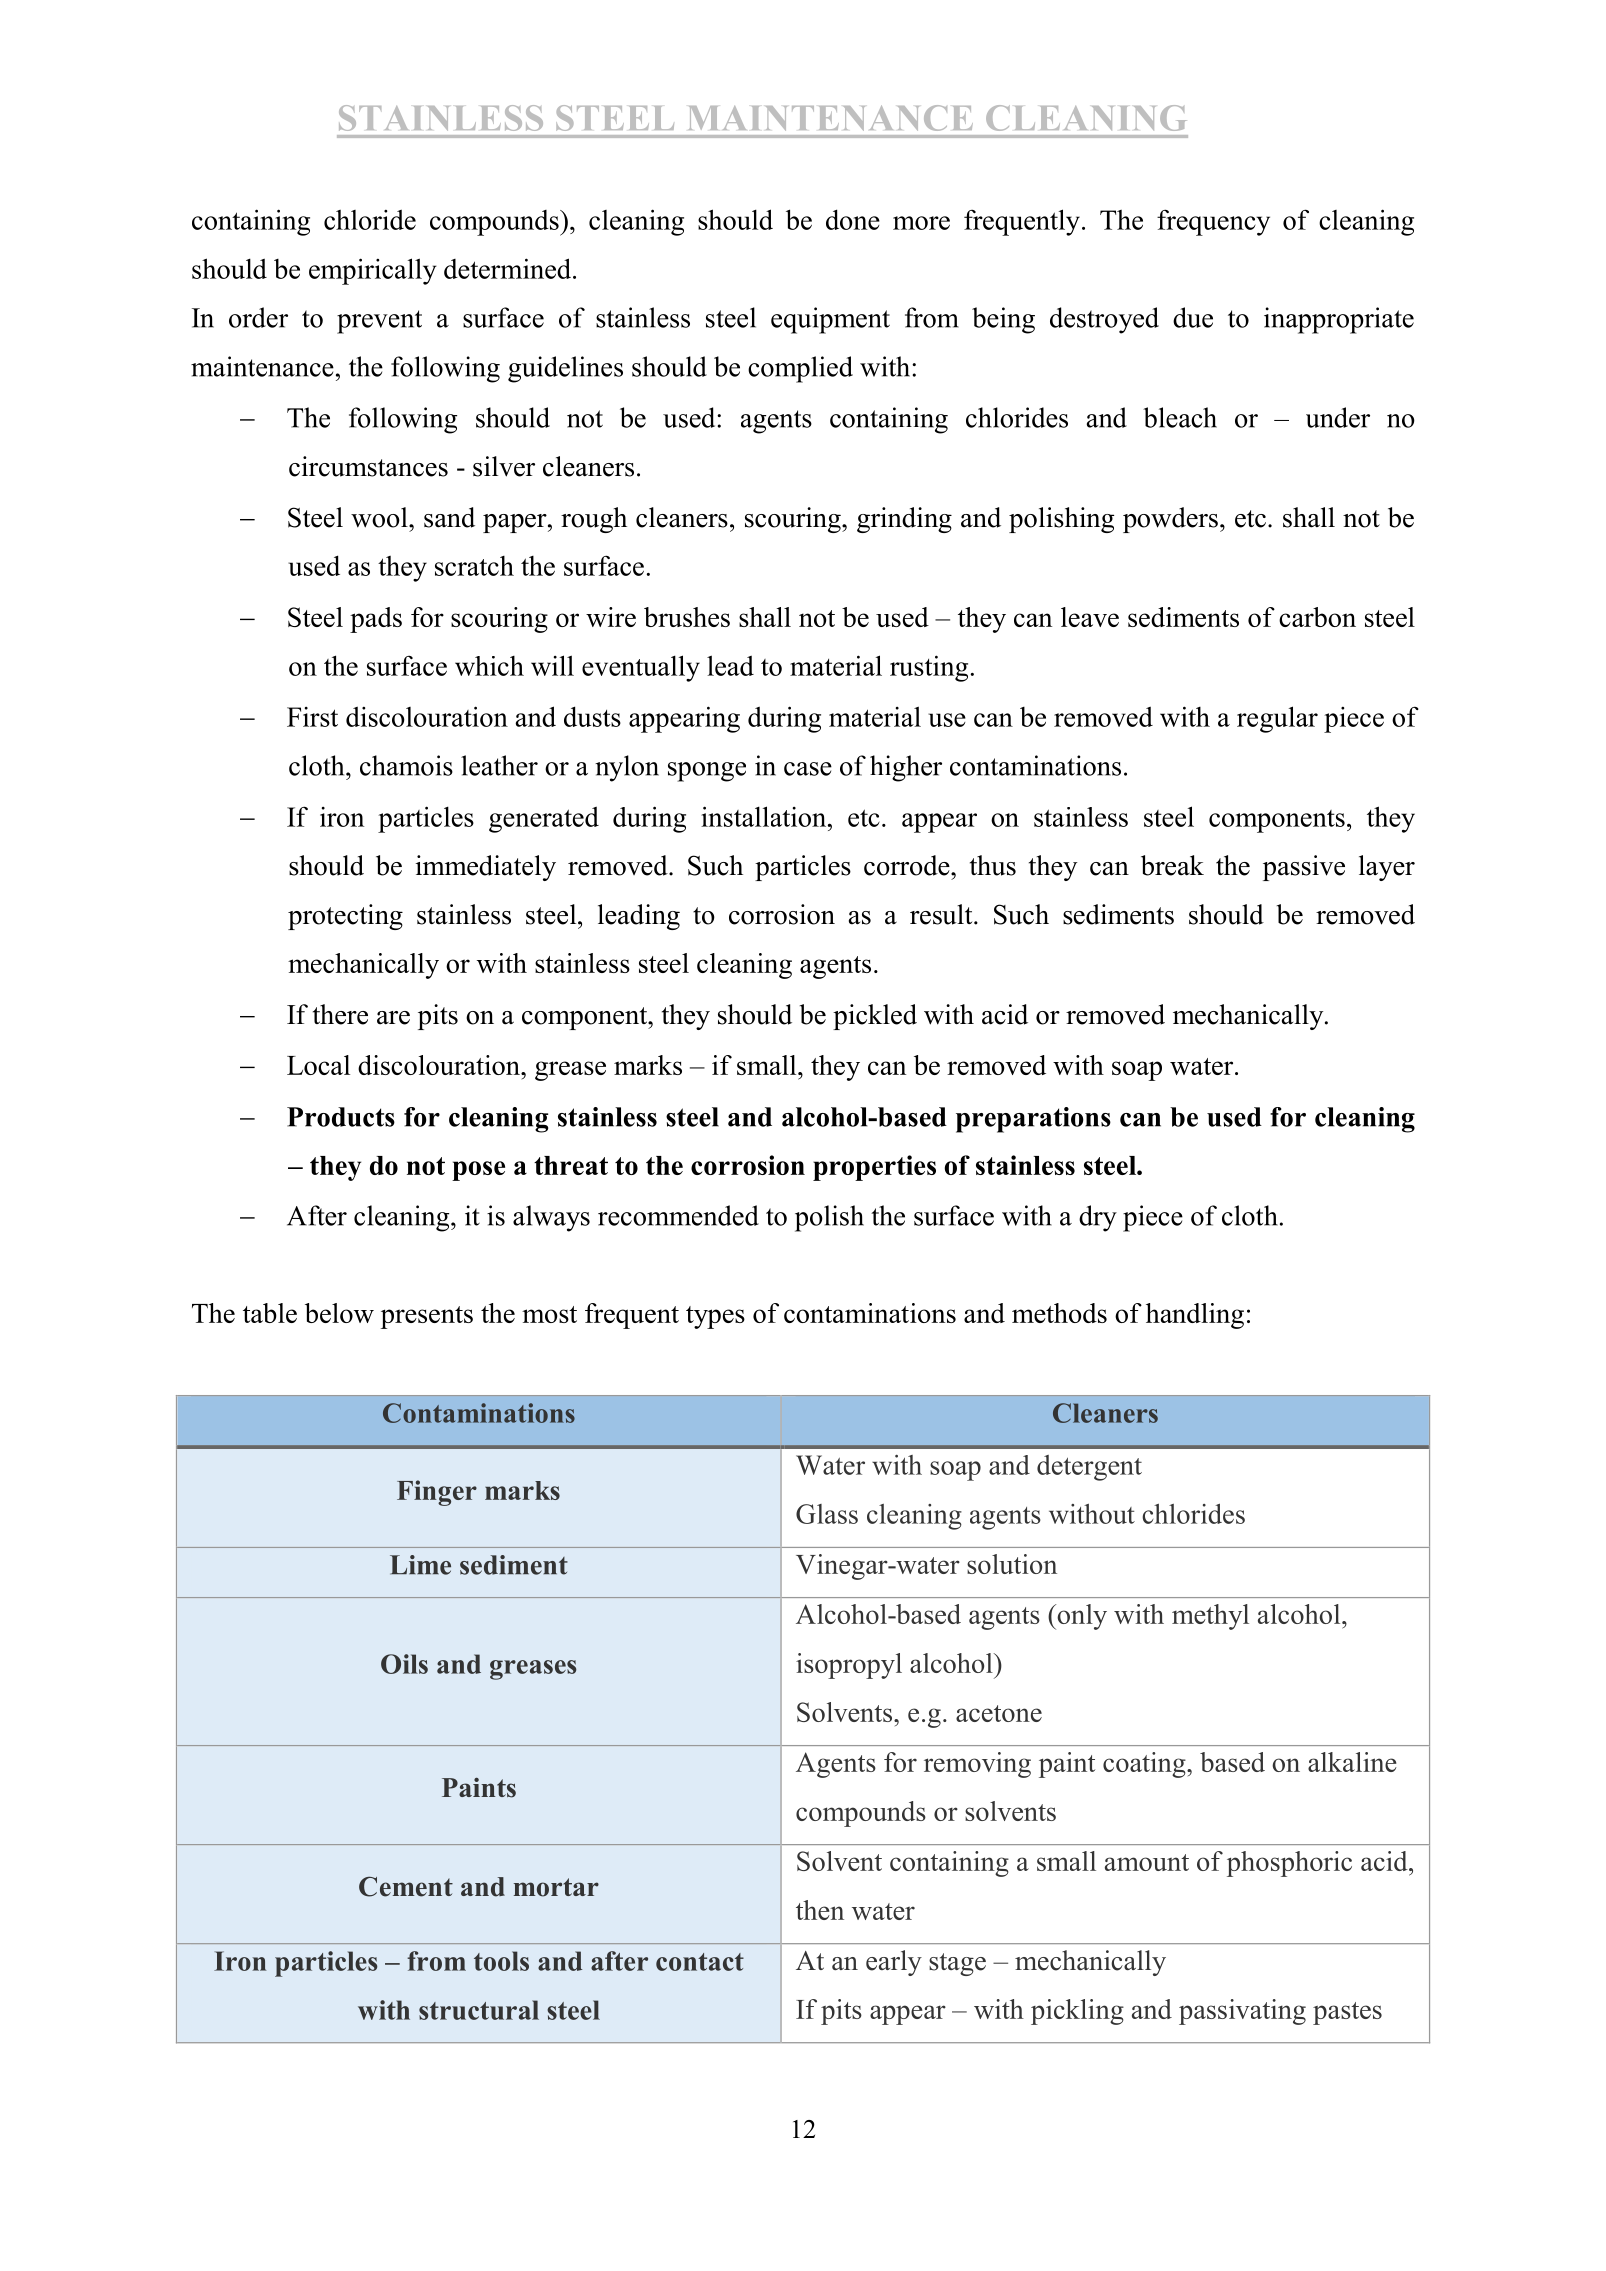 The image size is (1606, 2271). Describe the element at coordinates (874, 1168) in the page. I see `properties` at that location.
